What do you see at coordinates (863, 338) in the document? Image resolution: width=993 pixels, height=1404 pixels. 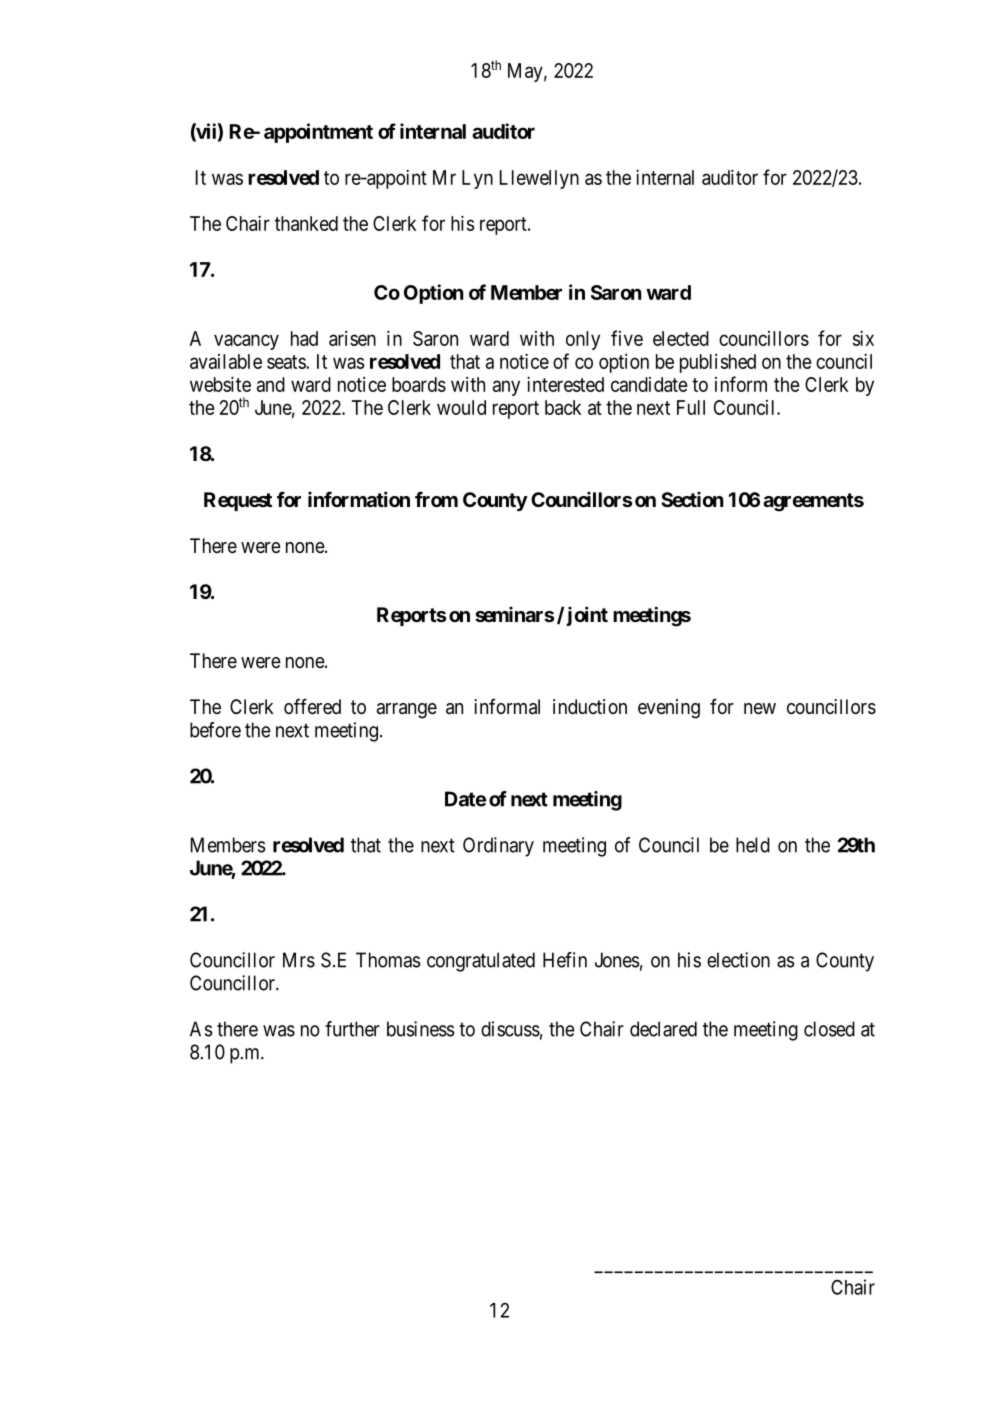 I see `six` at bounding box center [863, 338].
